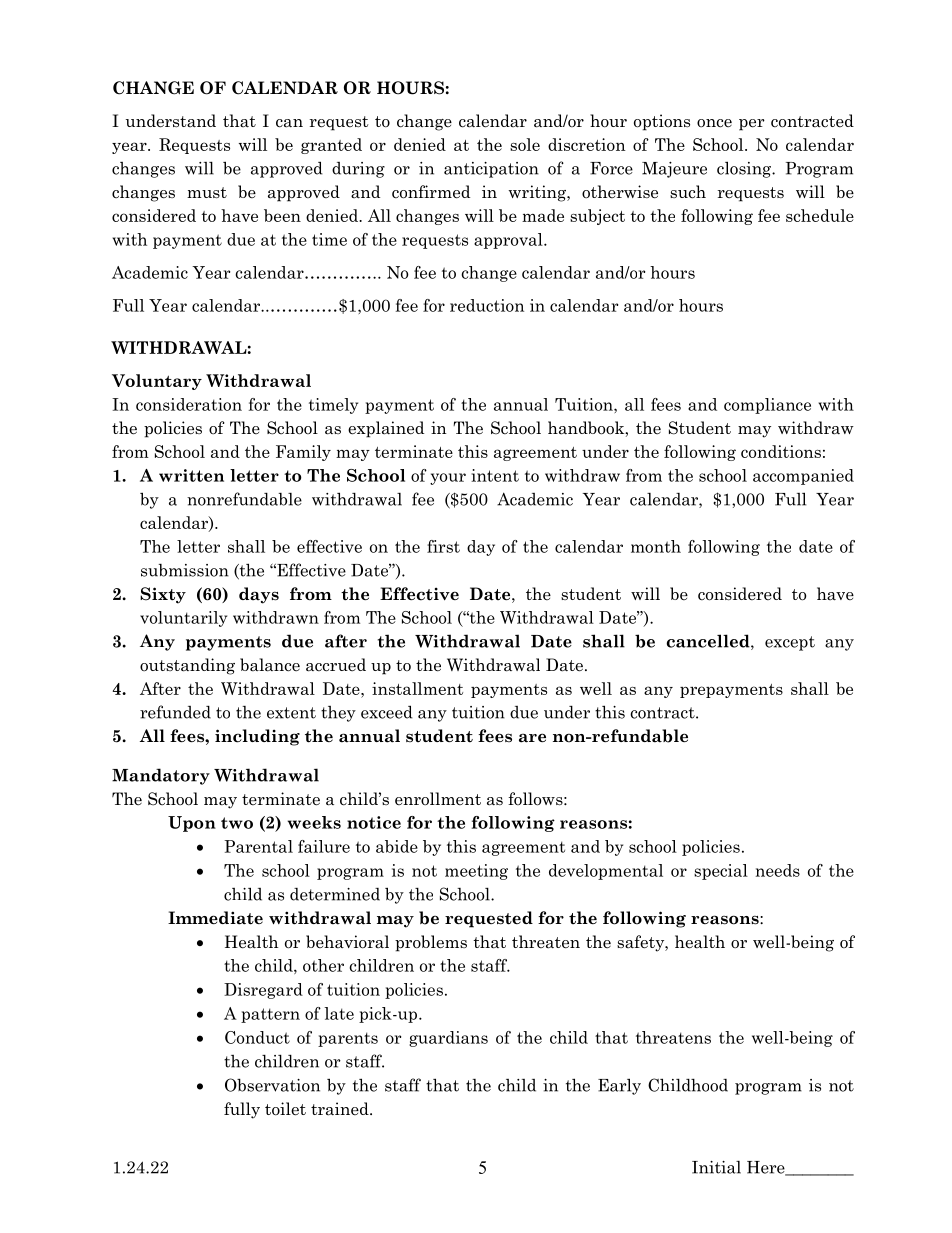  I want to click on consideration, so click(189, 404).
